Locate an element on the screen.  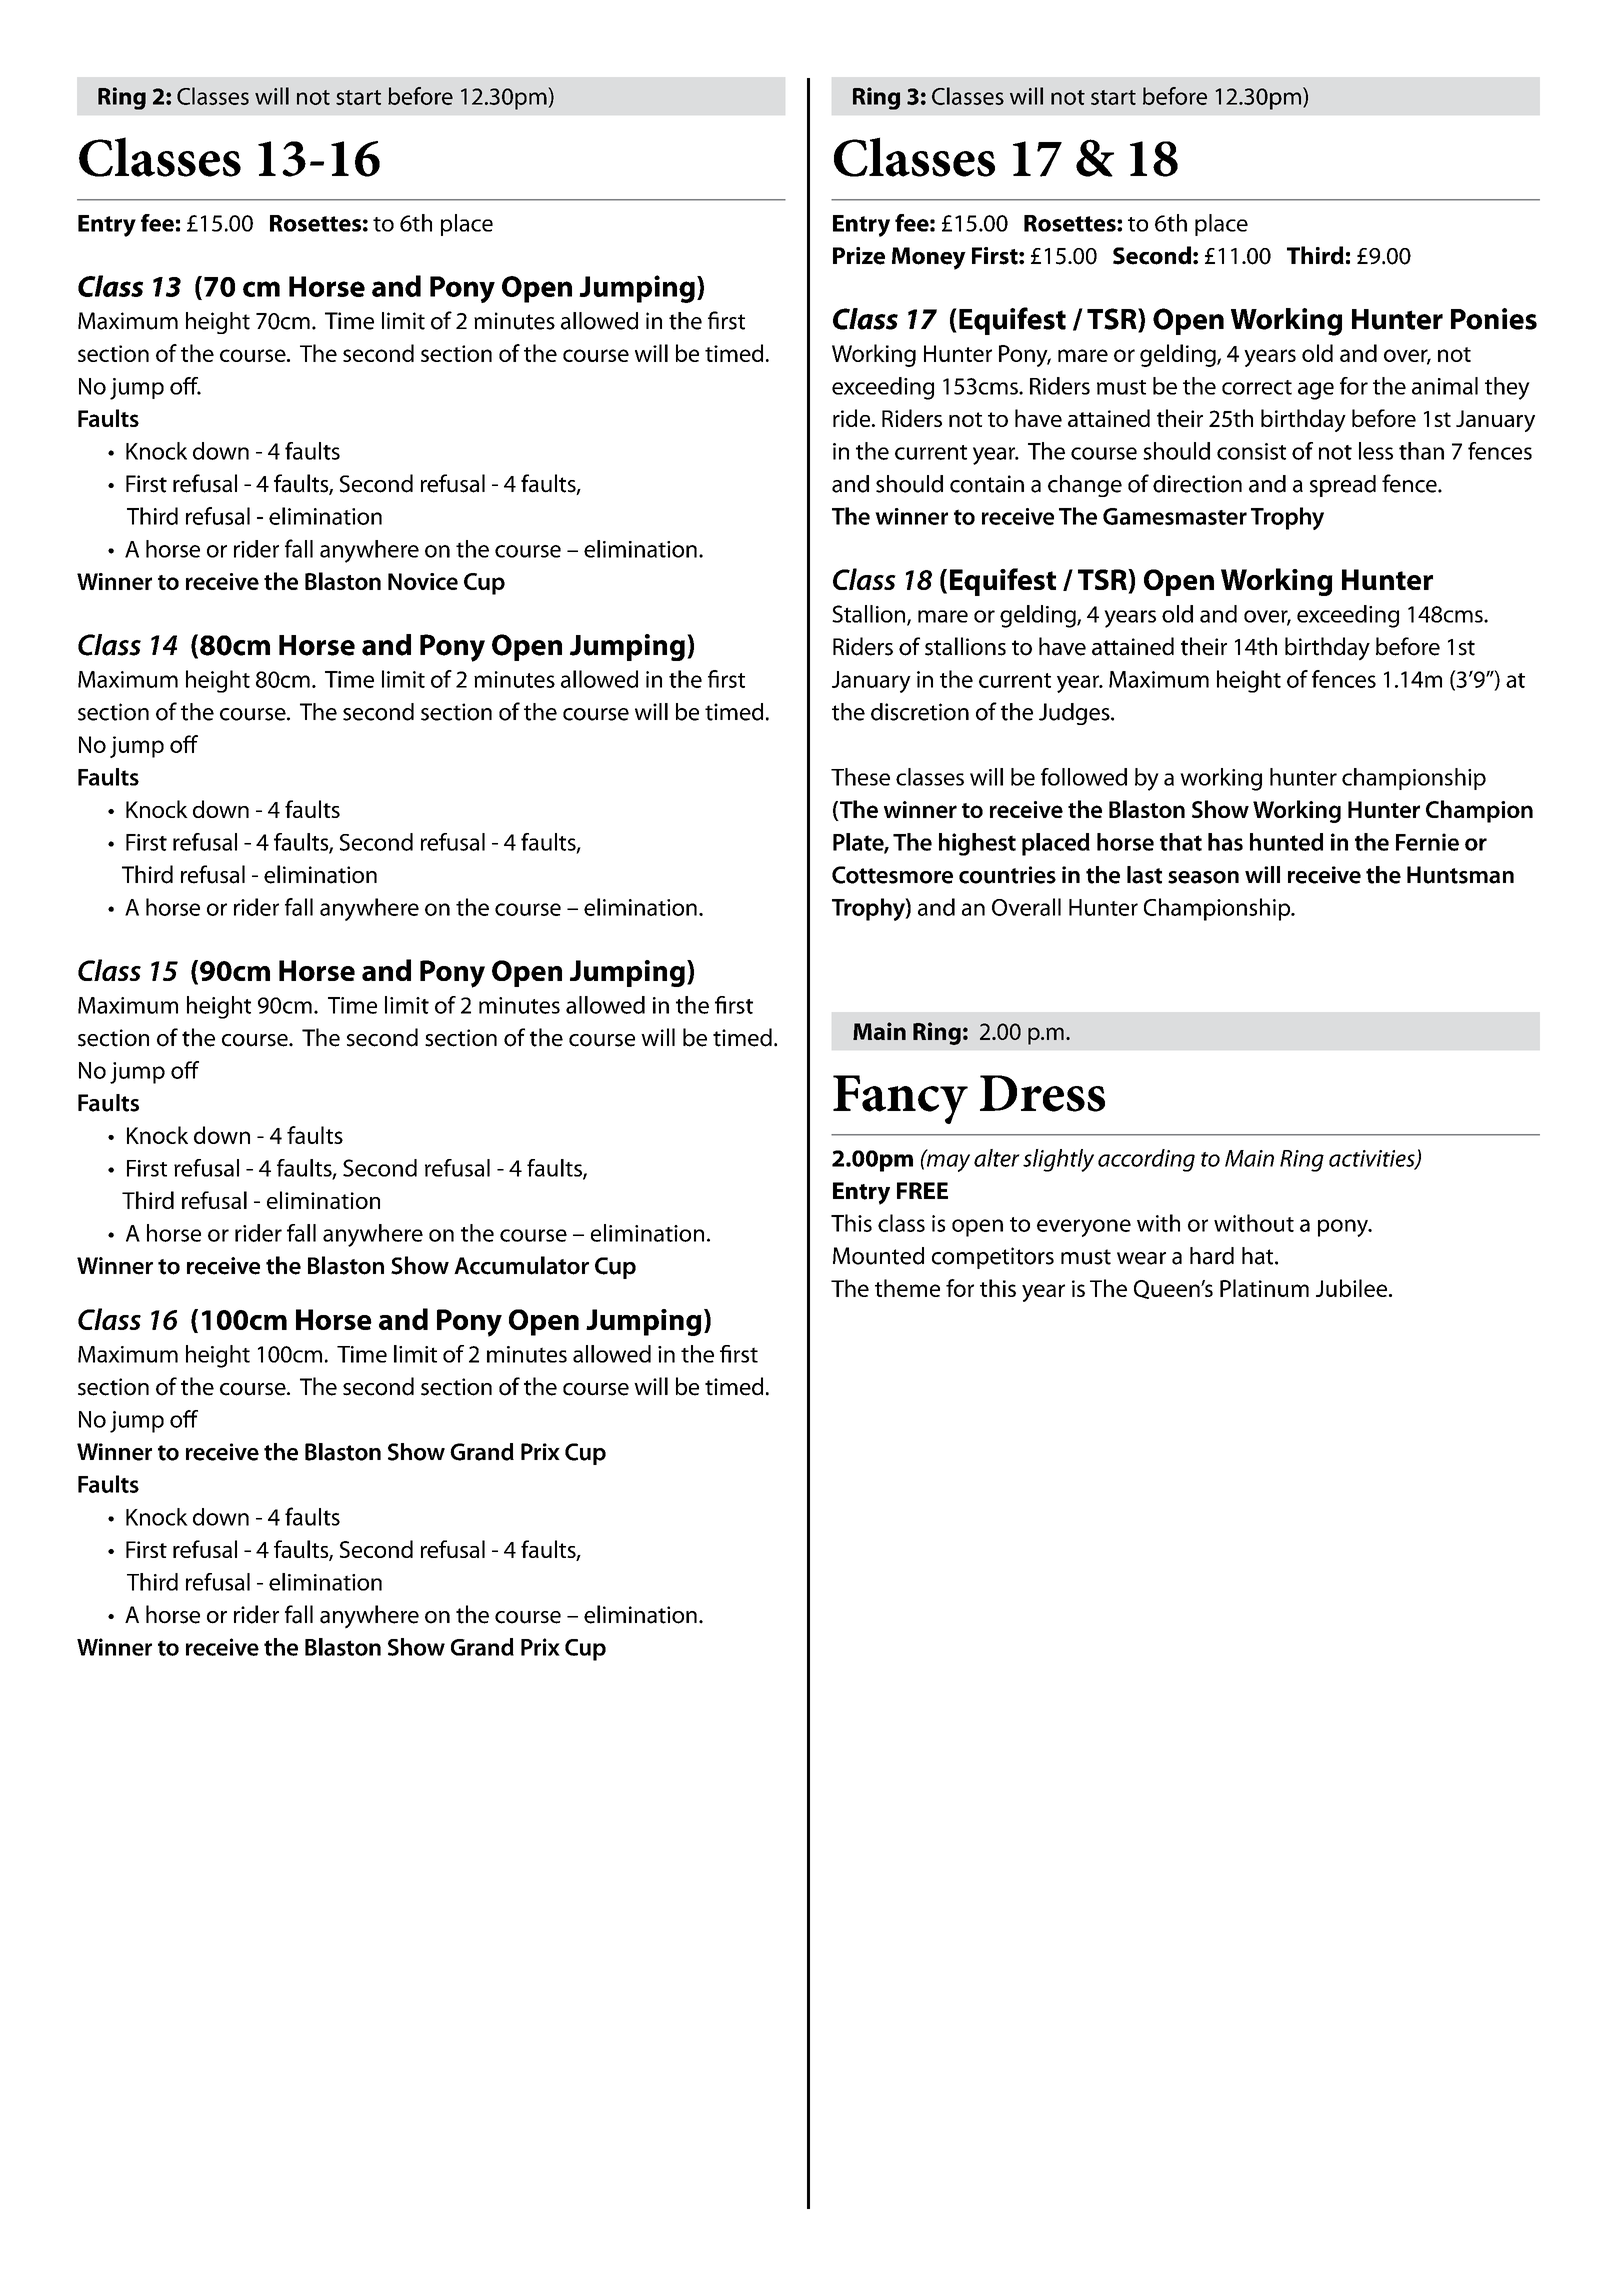
Fancy is located at coordinates (900, 1099).
